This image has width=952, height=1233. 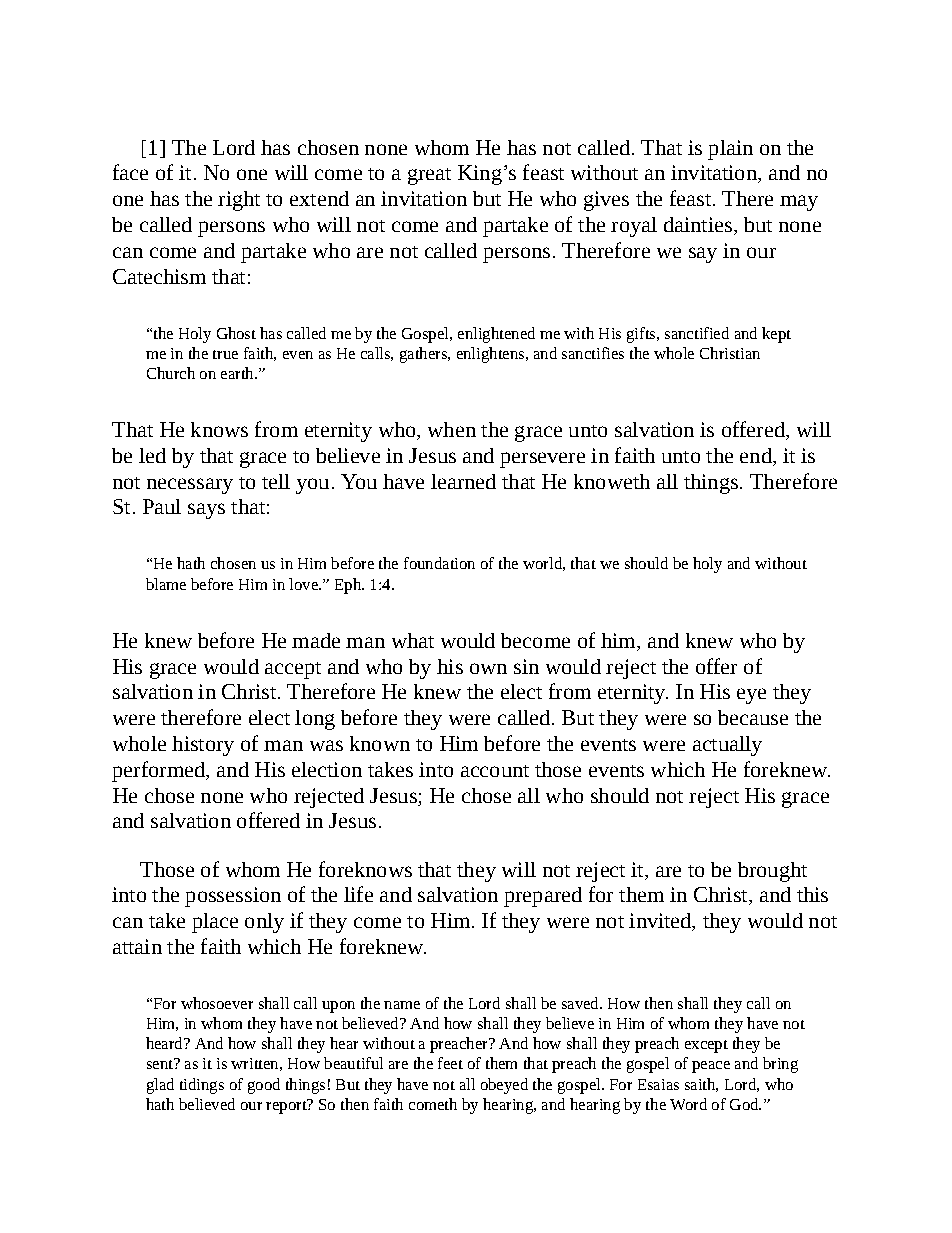 What do you see at coordinates (202, 1086) in the image?
I see `tidings` at bounding box center [202, 1086].
